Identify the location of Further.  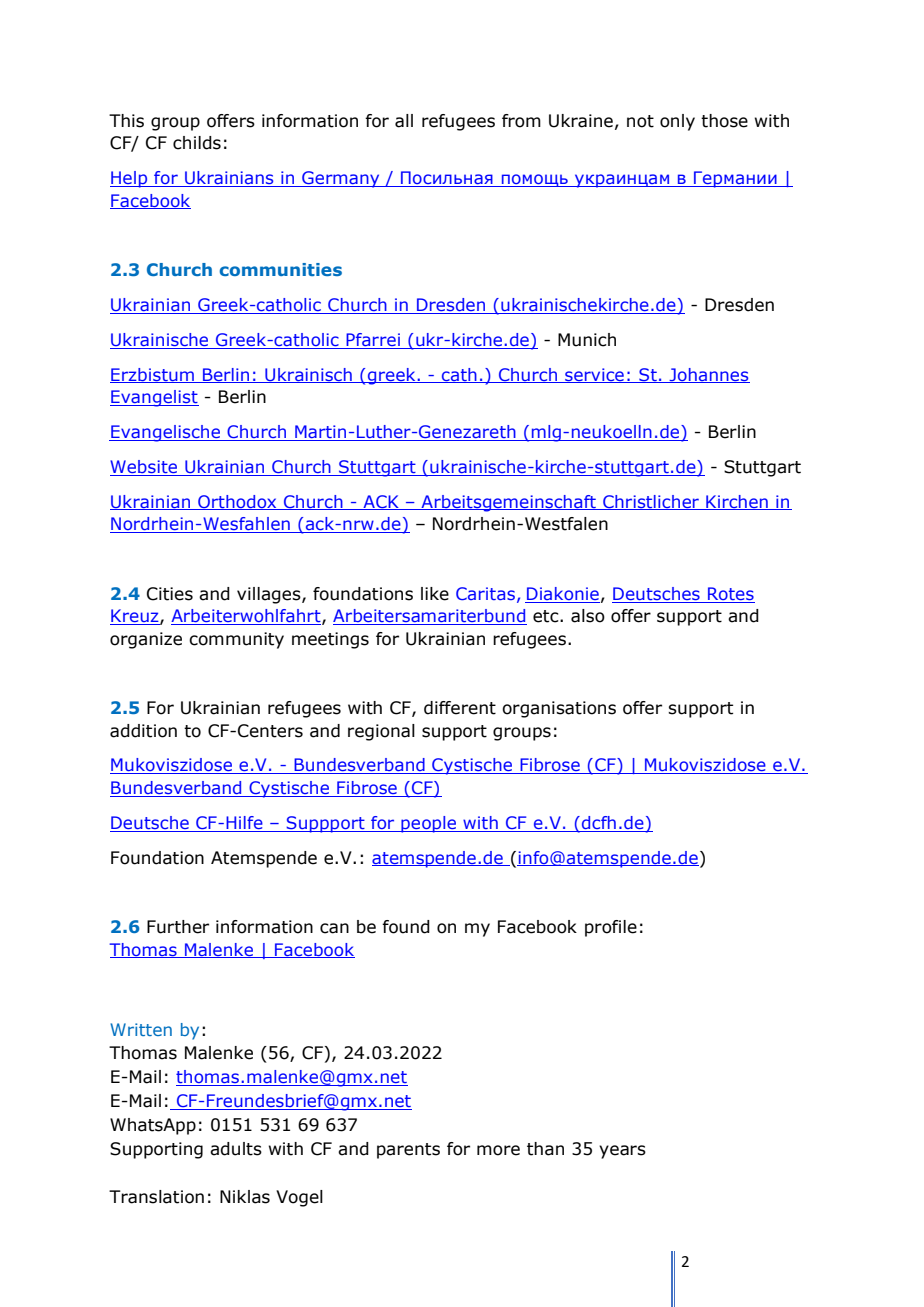
(178, 927).
